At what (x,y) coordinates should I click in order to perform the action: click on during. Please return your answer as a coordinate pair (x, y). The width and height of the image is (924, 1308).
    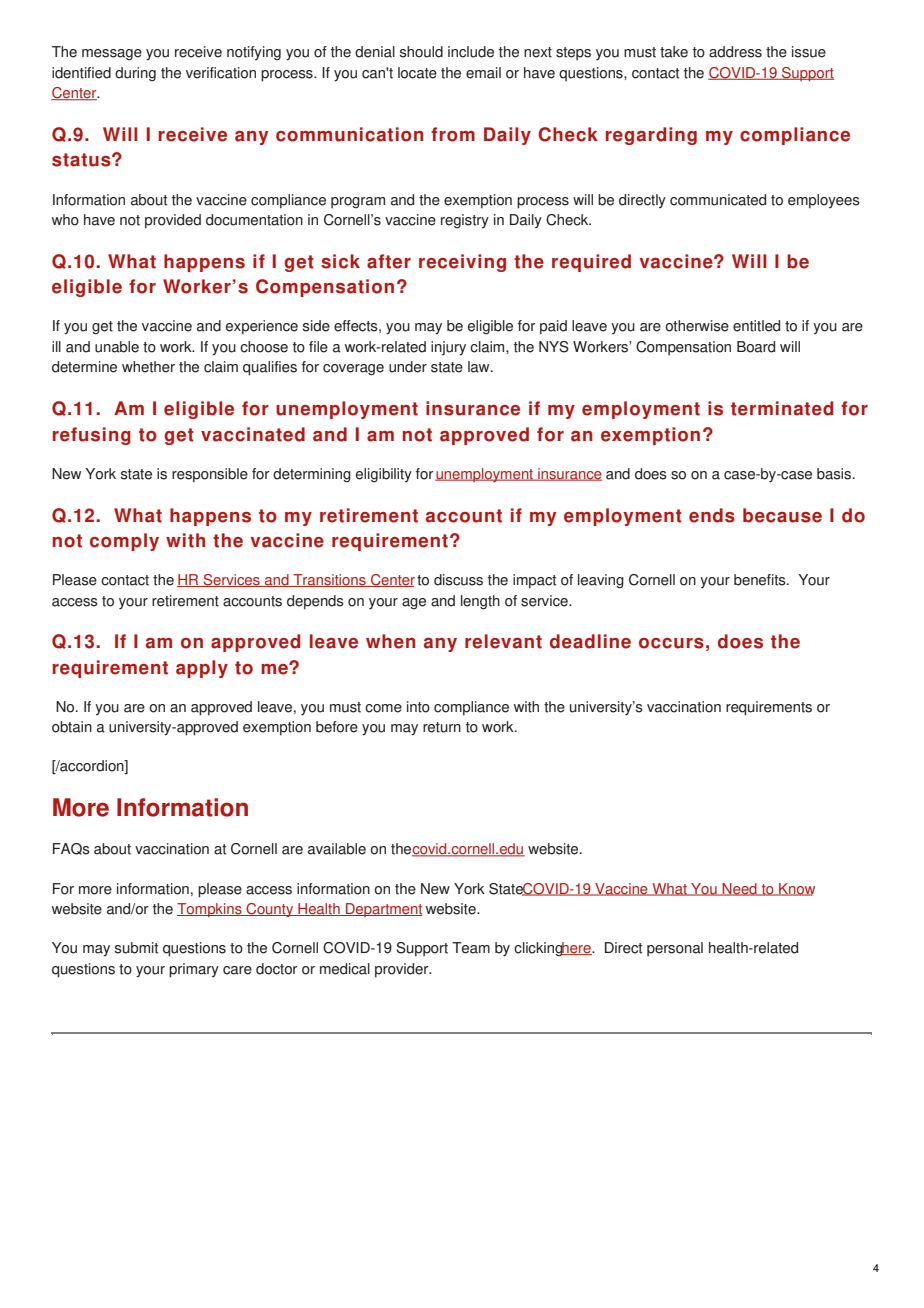
    Looking at the image, I should click on (135, 74).
